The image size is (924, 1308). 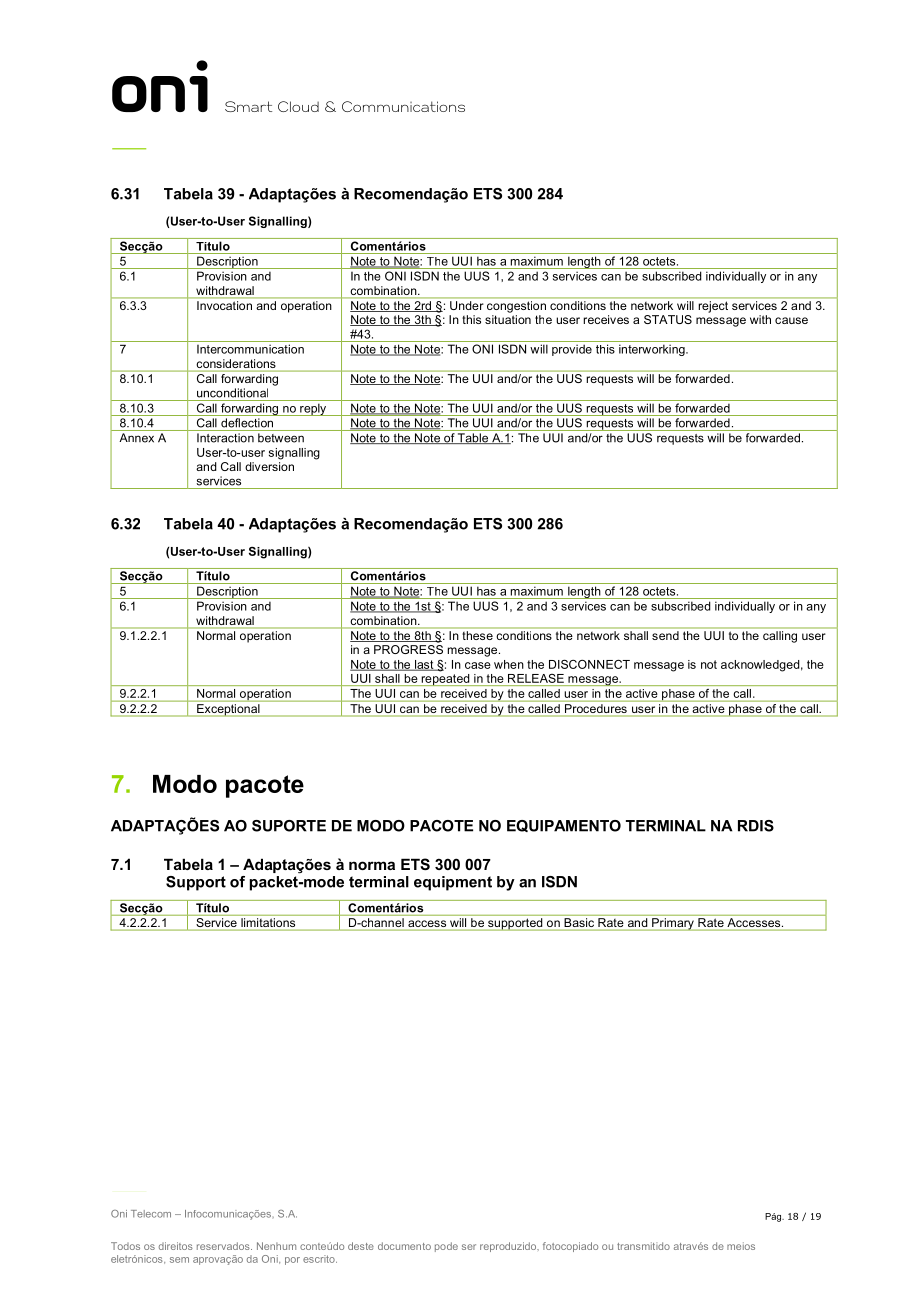 I want to click on sem, so click(x=179, y=1260).
